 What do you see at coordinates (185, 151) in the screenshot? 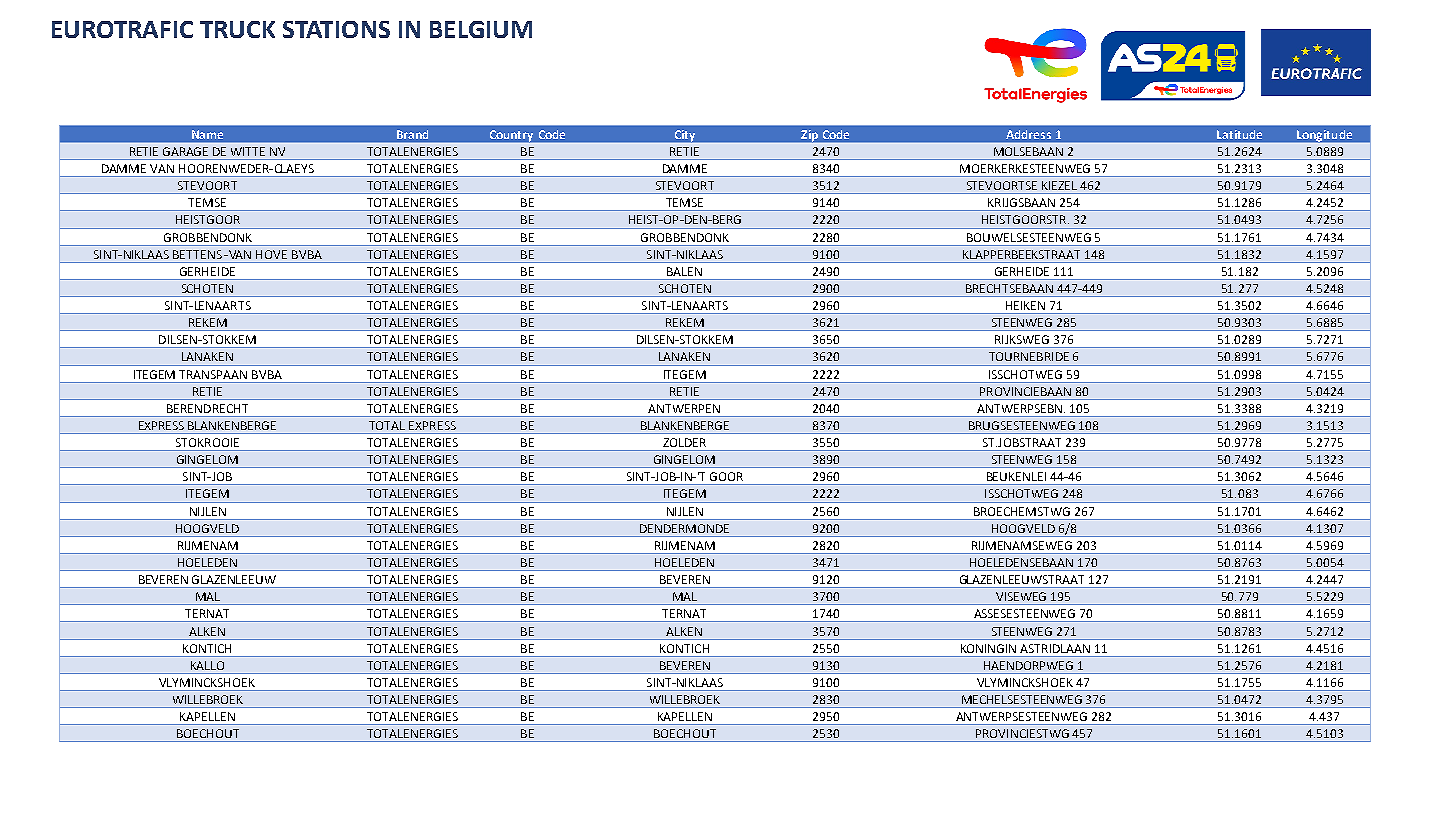
I see `GARAGE` at bounding box center [185, 151].
